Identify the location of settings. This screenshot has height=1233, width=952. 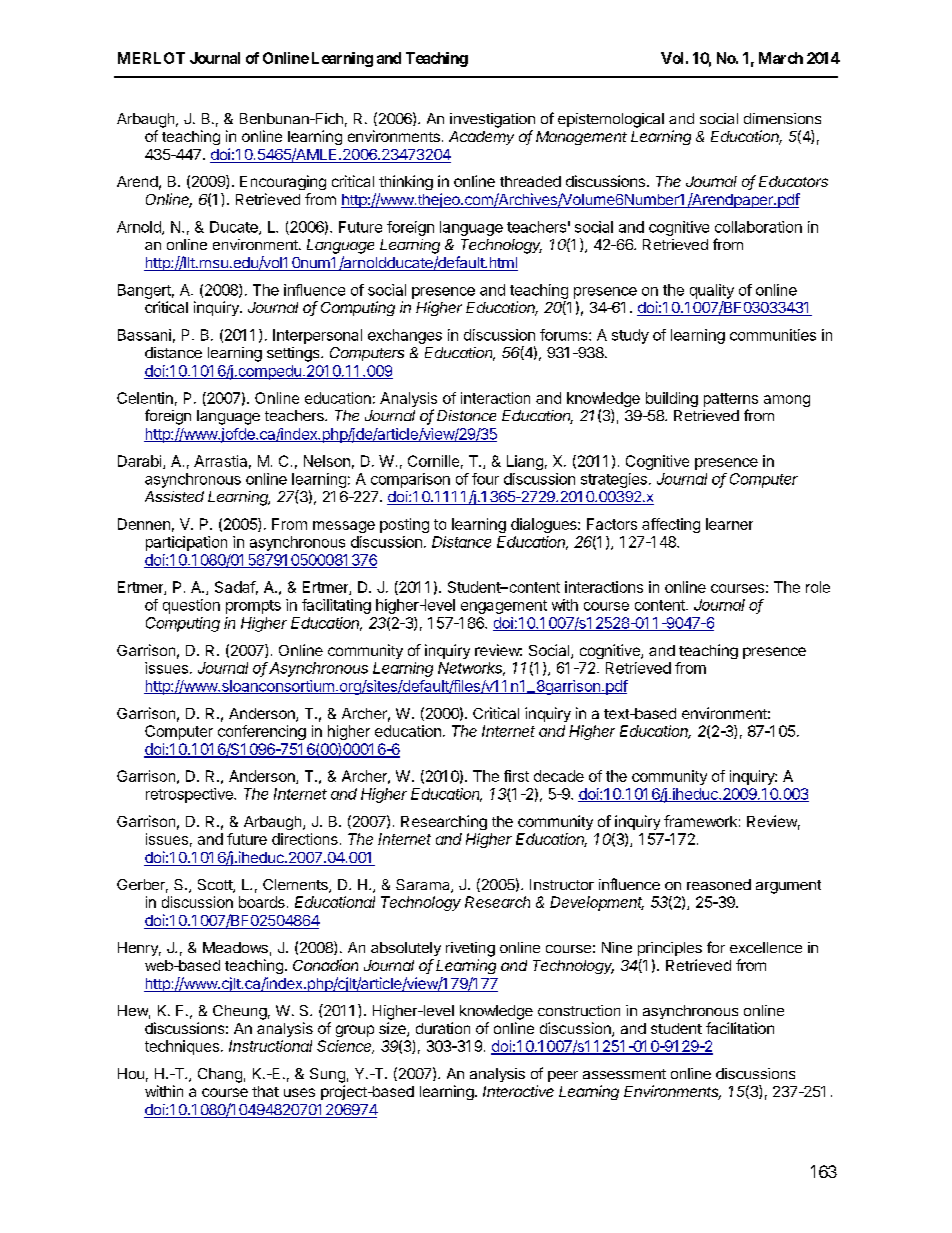
(294, 354).
